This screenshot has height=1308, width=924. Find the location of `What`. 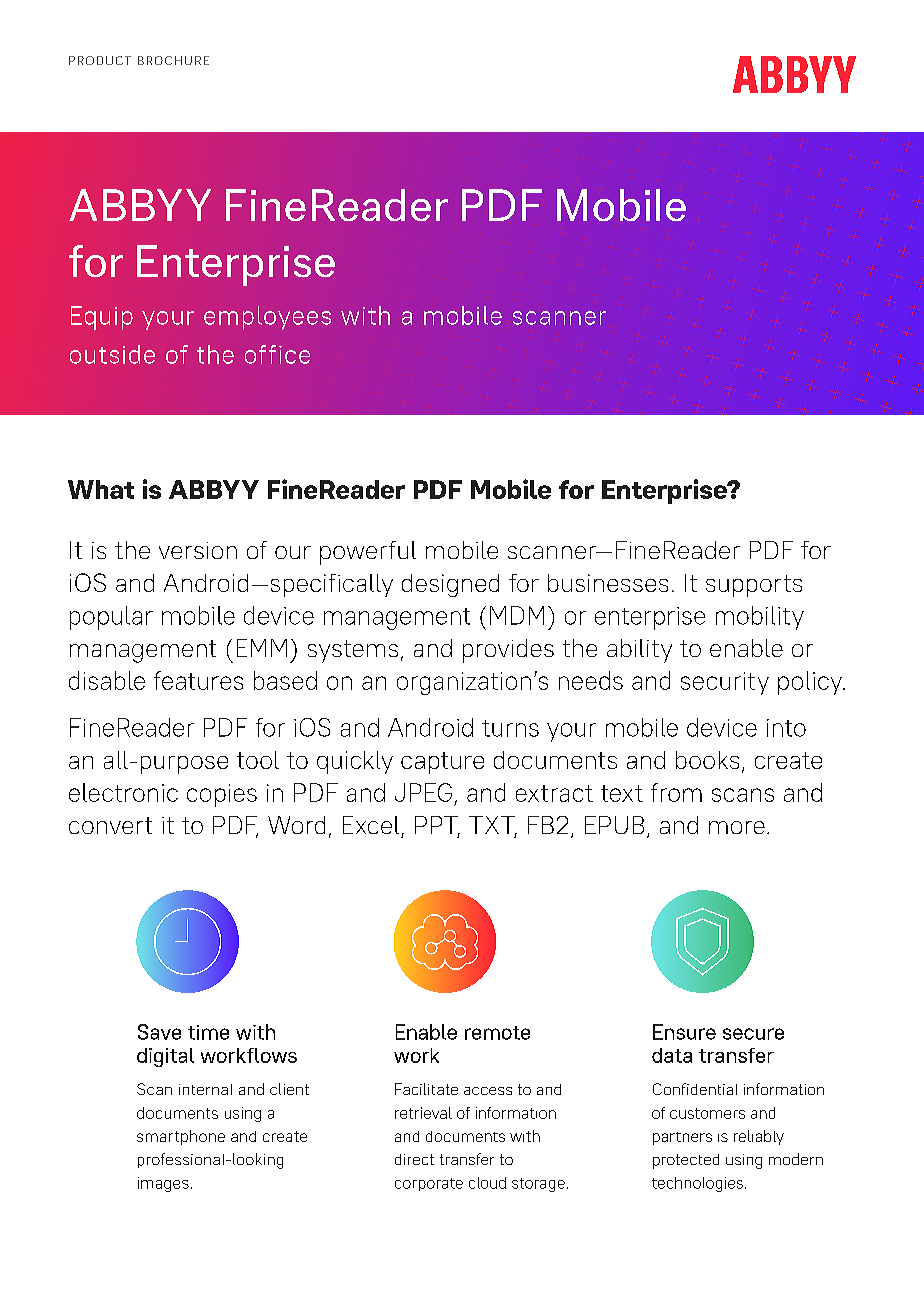

What is located at coordinates (101, 489).
